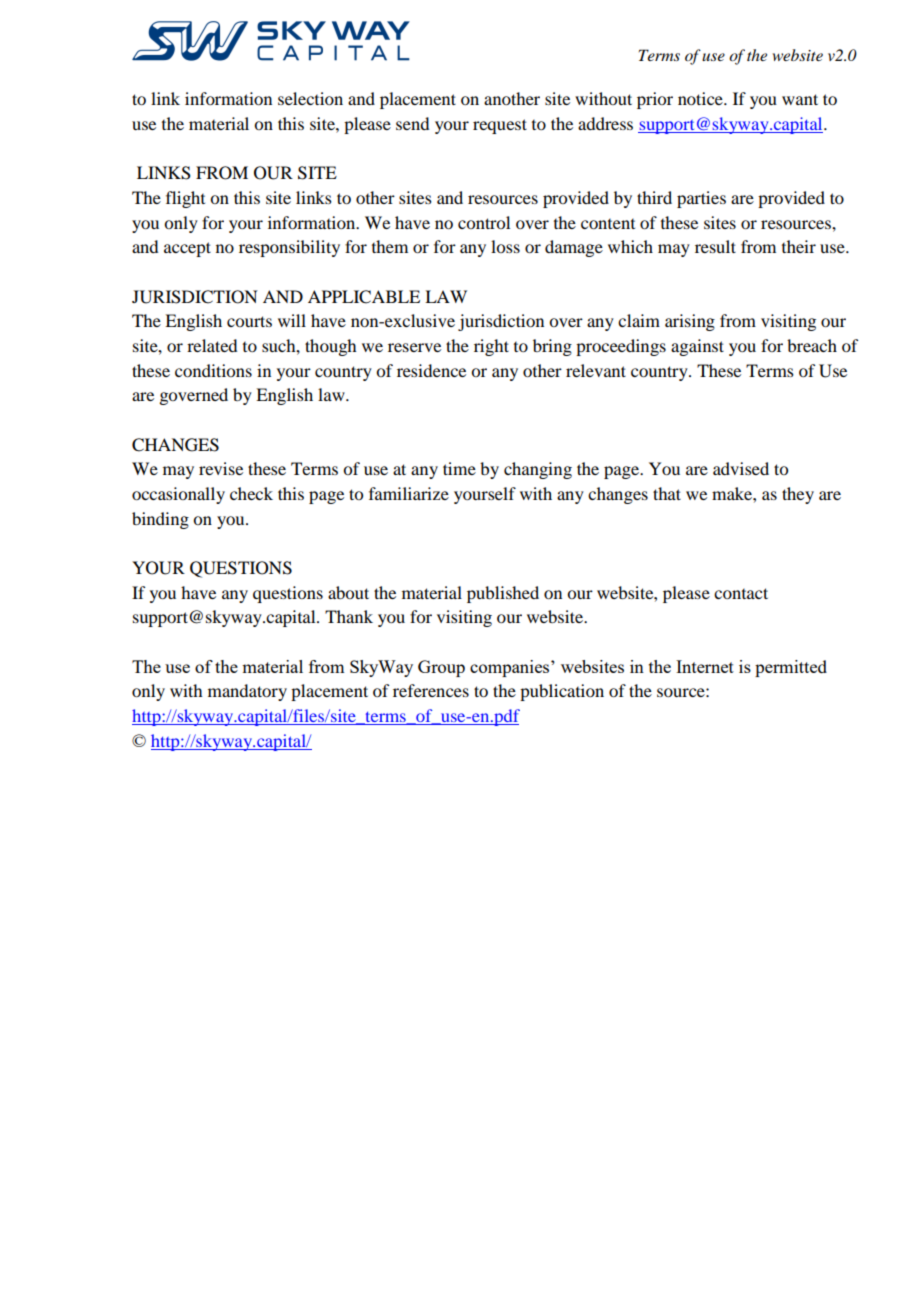 Image resolution: width=924 pixels, height=1308 pixels. What do you see at coordinates (500, 126) in the document?
I see `request` at bounding box center [500, 126].
